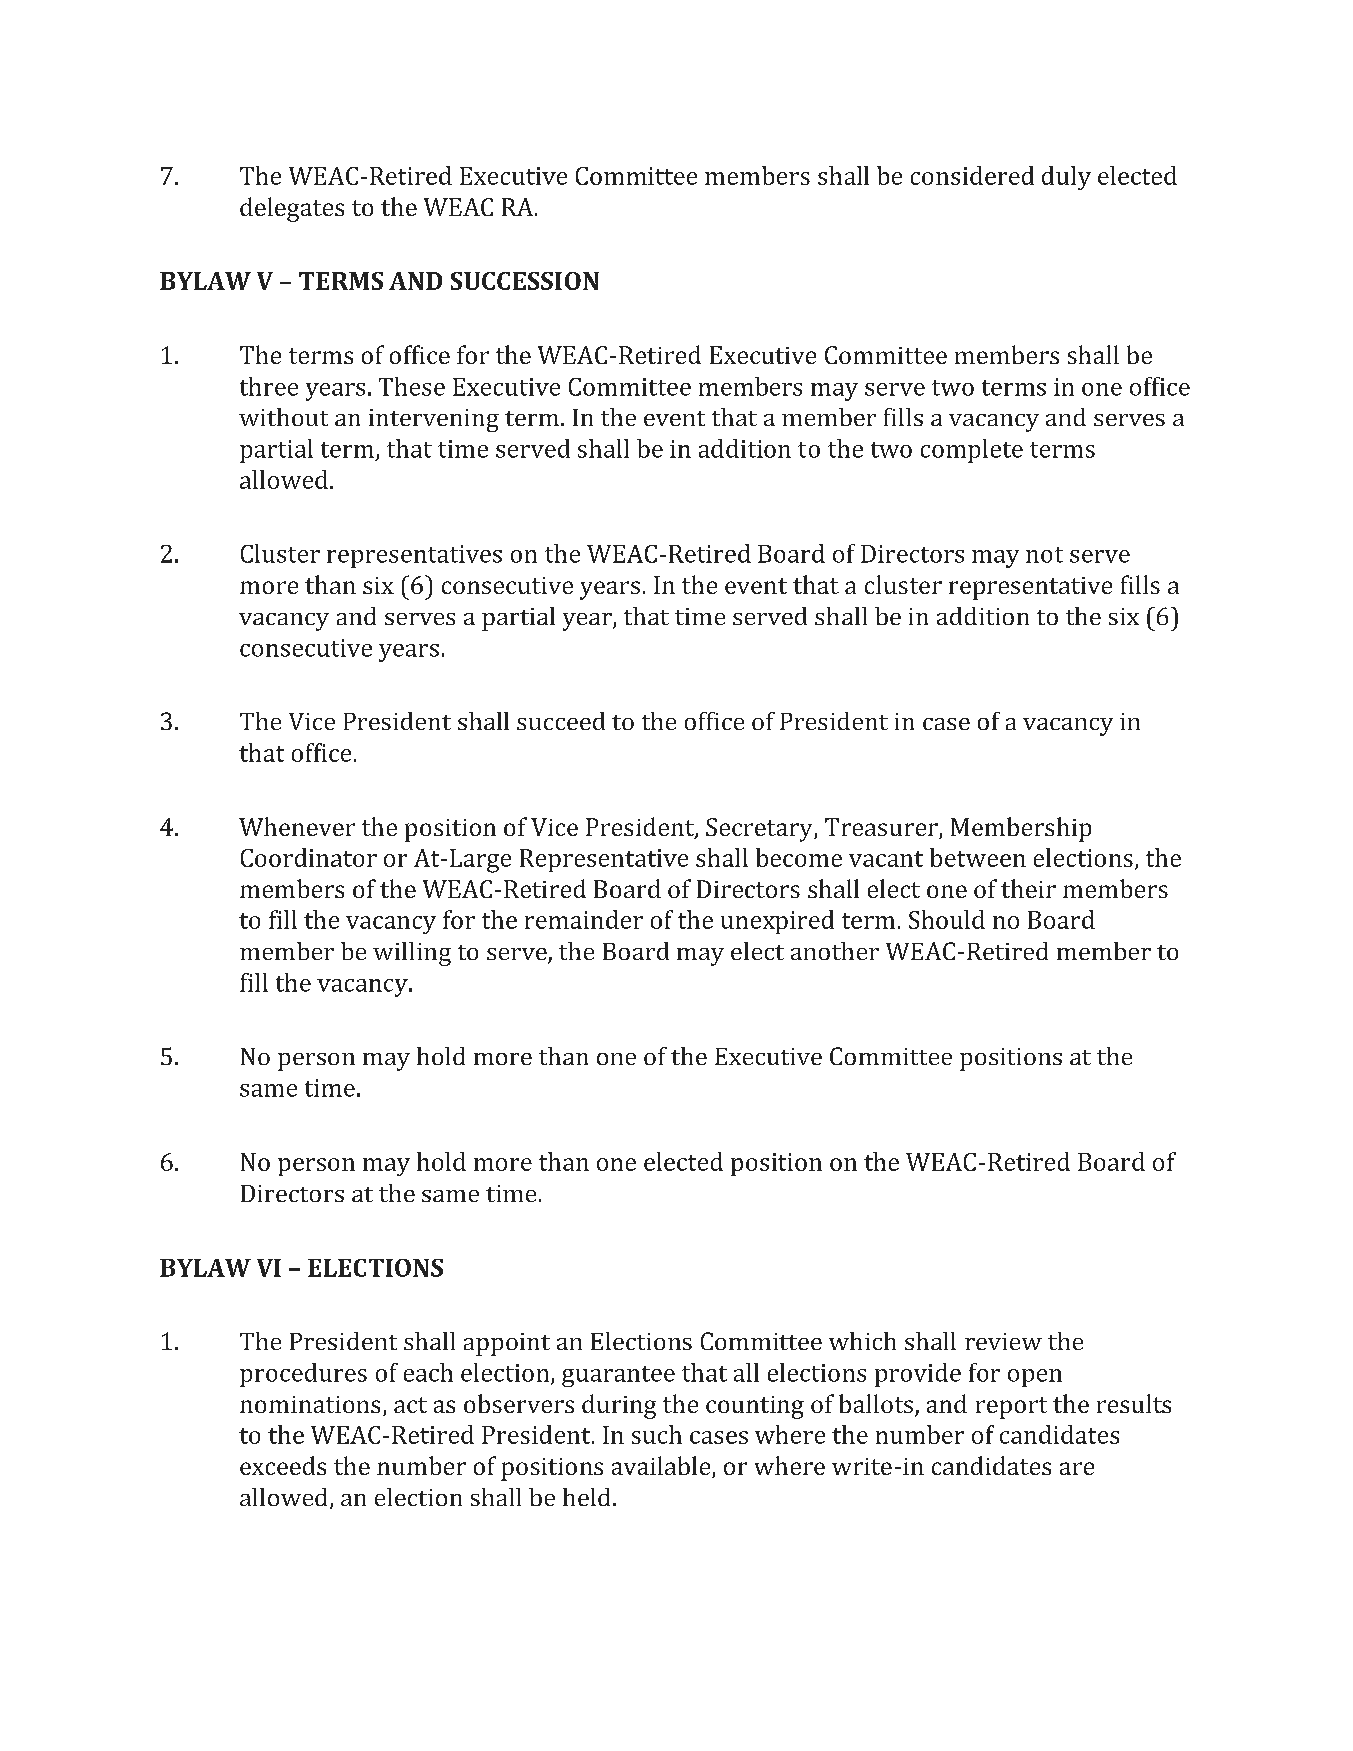 The image size is (1353, 1751). Describe the element at coordinates (410, 1405) in the document. I see `act` at that location.
